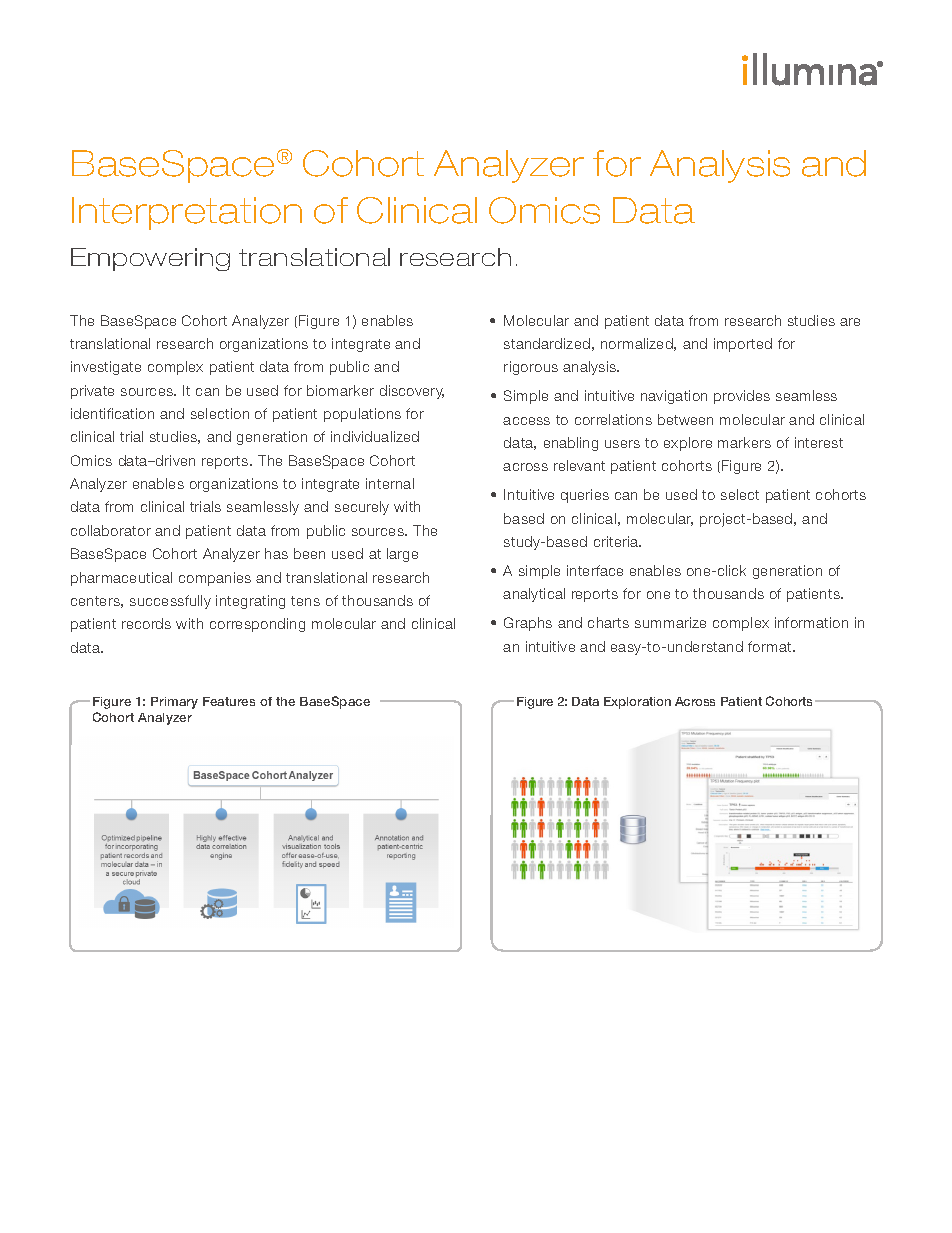 The image size is (952, 1233). What do you see at coordinates (637, 703) in the page?
I see `Exploration` at bounding box center [637, 703].
